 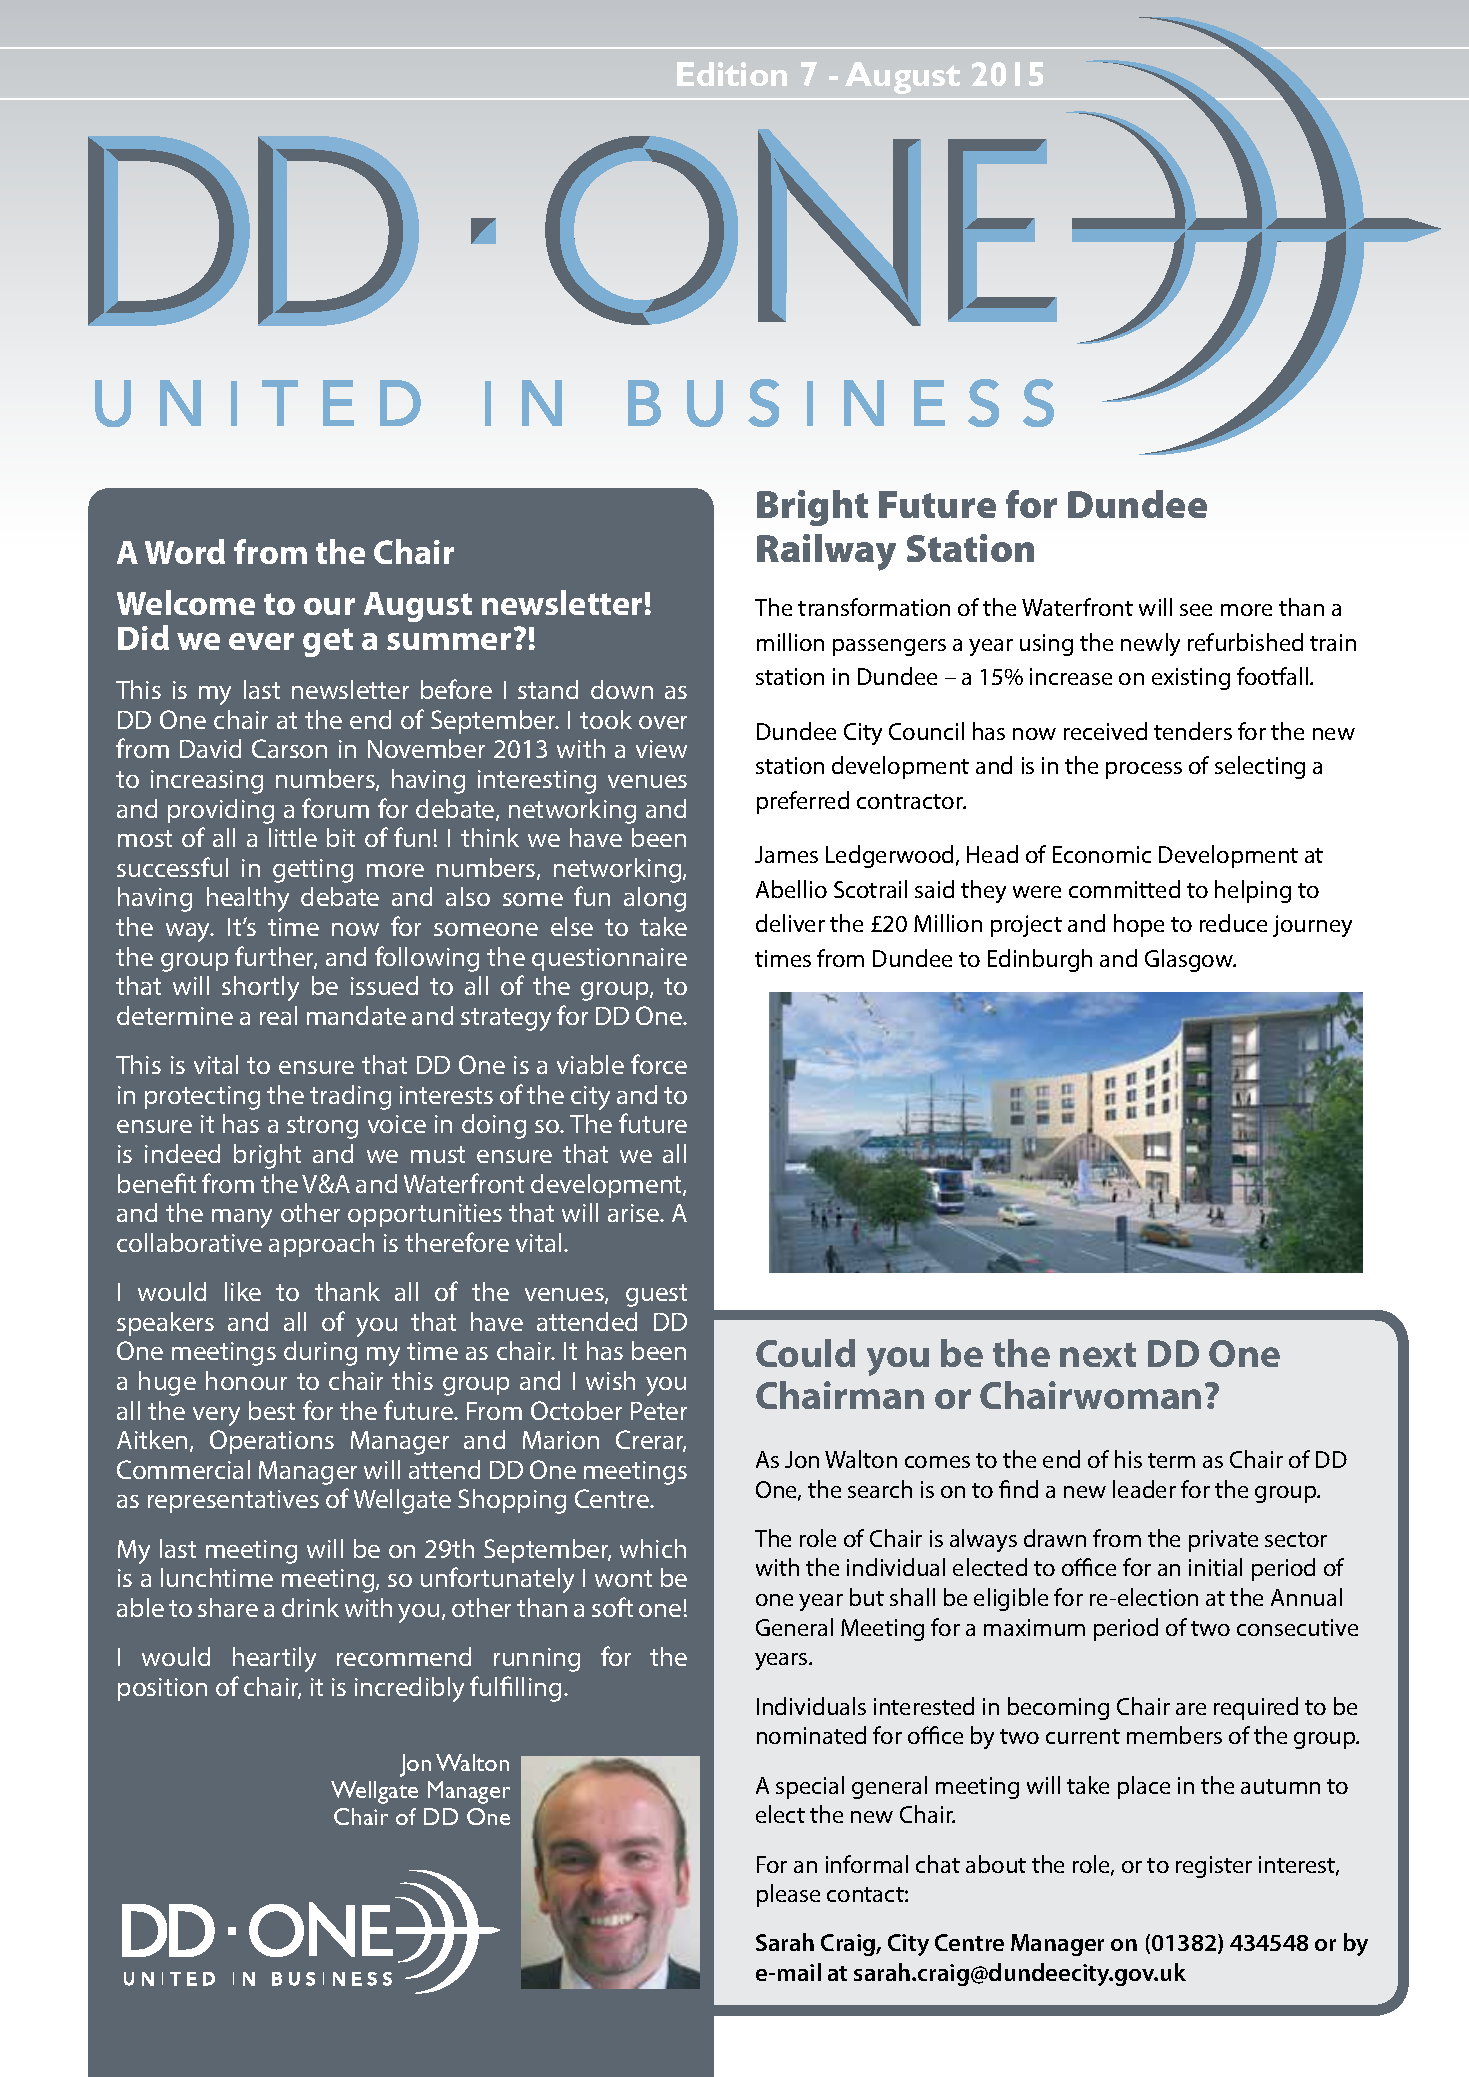 What do you see at coordinates (1190, 960) in the screenshot?
I see `Glasgow` at bounding box center [1190, 960].
